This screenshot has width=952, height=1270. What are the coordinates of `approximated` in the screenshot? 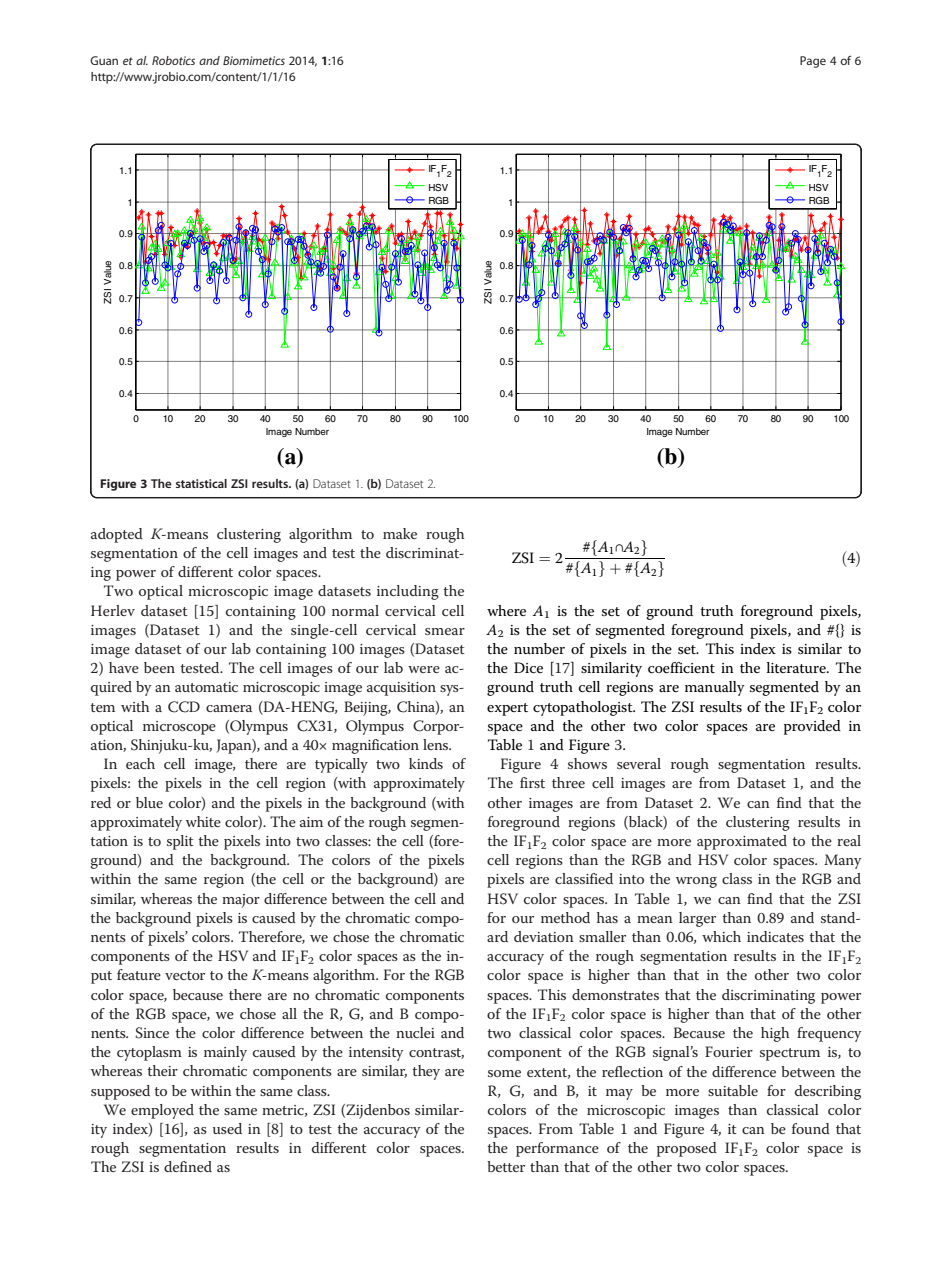 It's located at (742, 842).
